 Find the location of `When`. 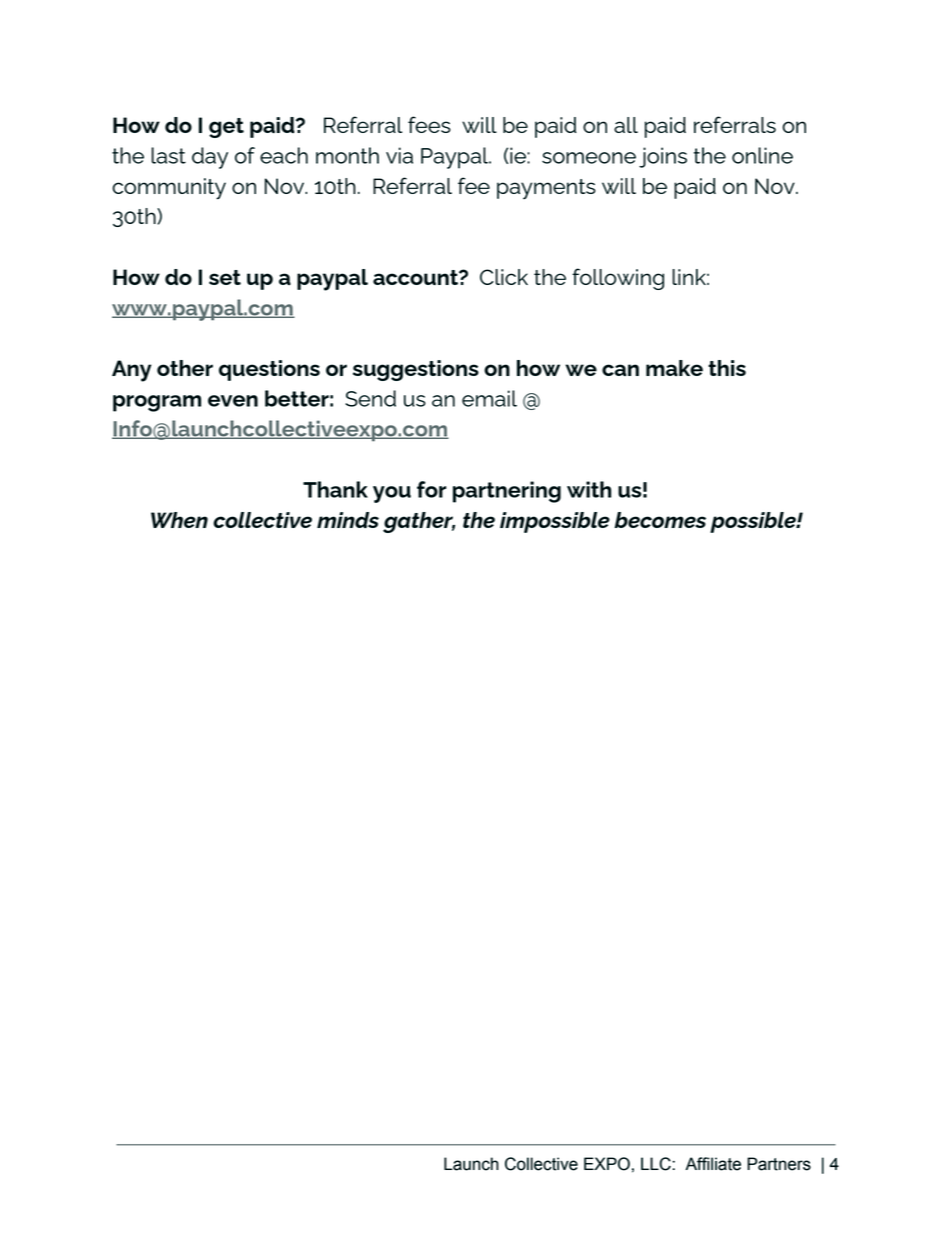

When is located at coordinates (179, 520).
